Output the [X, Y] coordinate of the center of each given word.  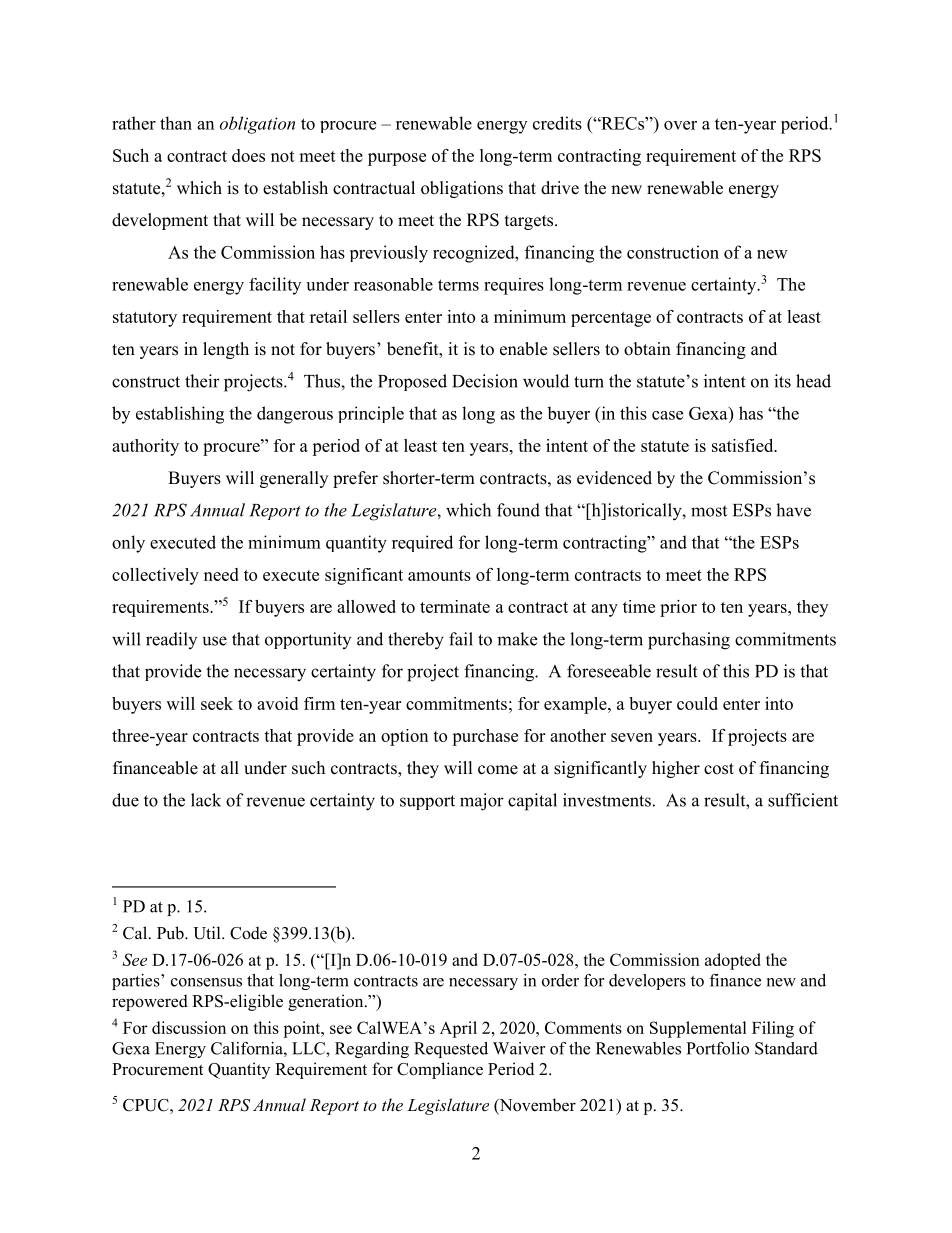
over [680, 125]
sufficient [803, 800]
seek [217, 703]
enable [523, 349]
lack [206, 800]
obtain [647, 349]
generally [294, 479]
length [226, 350]
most [709, 511]
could [697, 703]
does [248, 155]
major [482, 802]
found [518, 510]
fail [461, 639]
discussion [189, 1027]
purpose [397, 159]
